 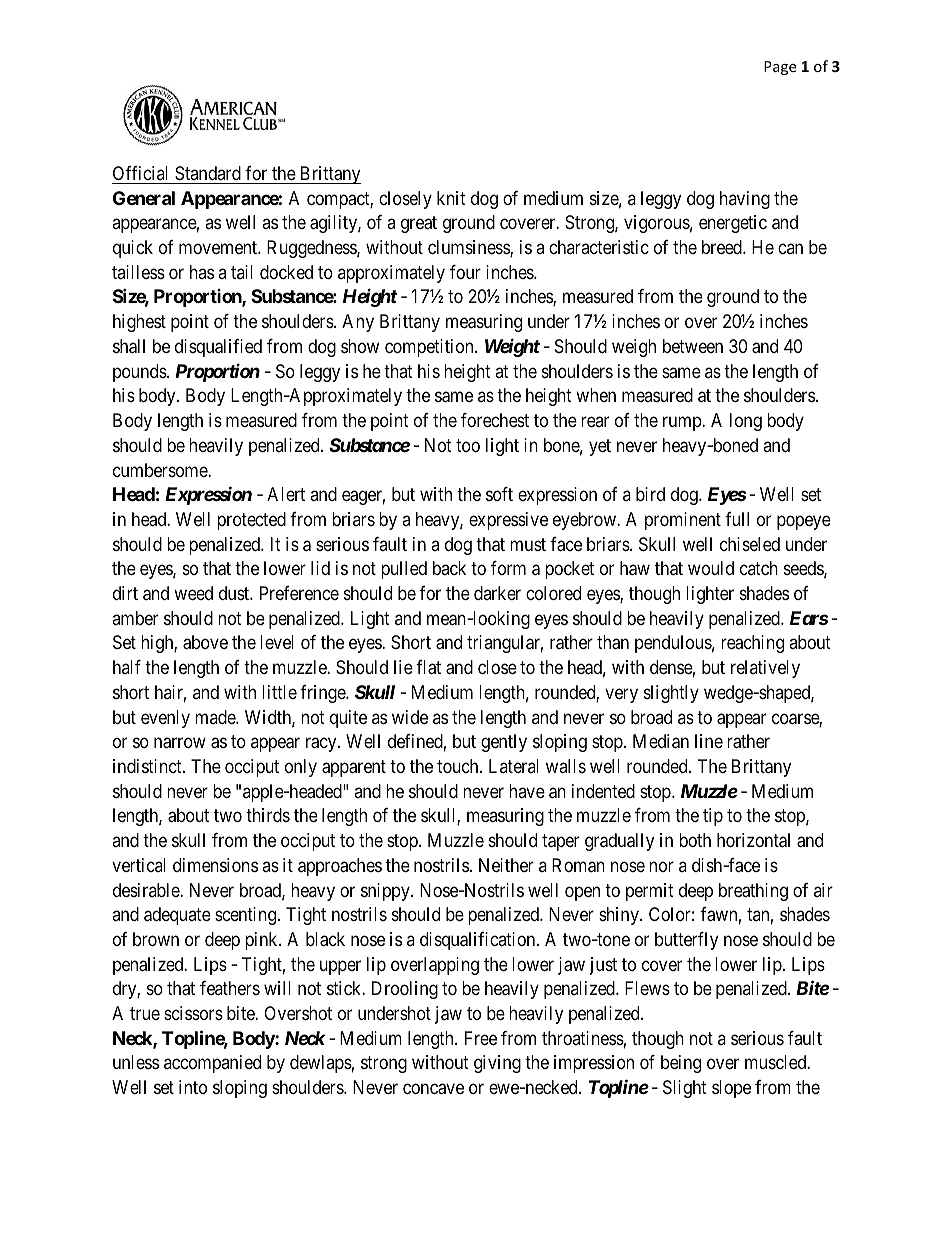 What do you see at coordinates (459, 766) in the page?
I see `touch` at bounding box center [459, 766].
